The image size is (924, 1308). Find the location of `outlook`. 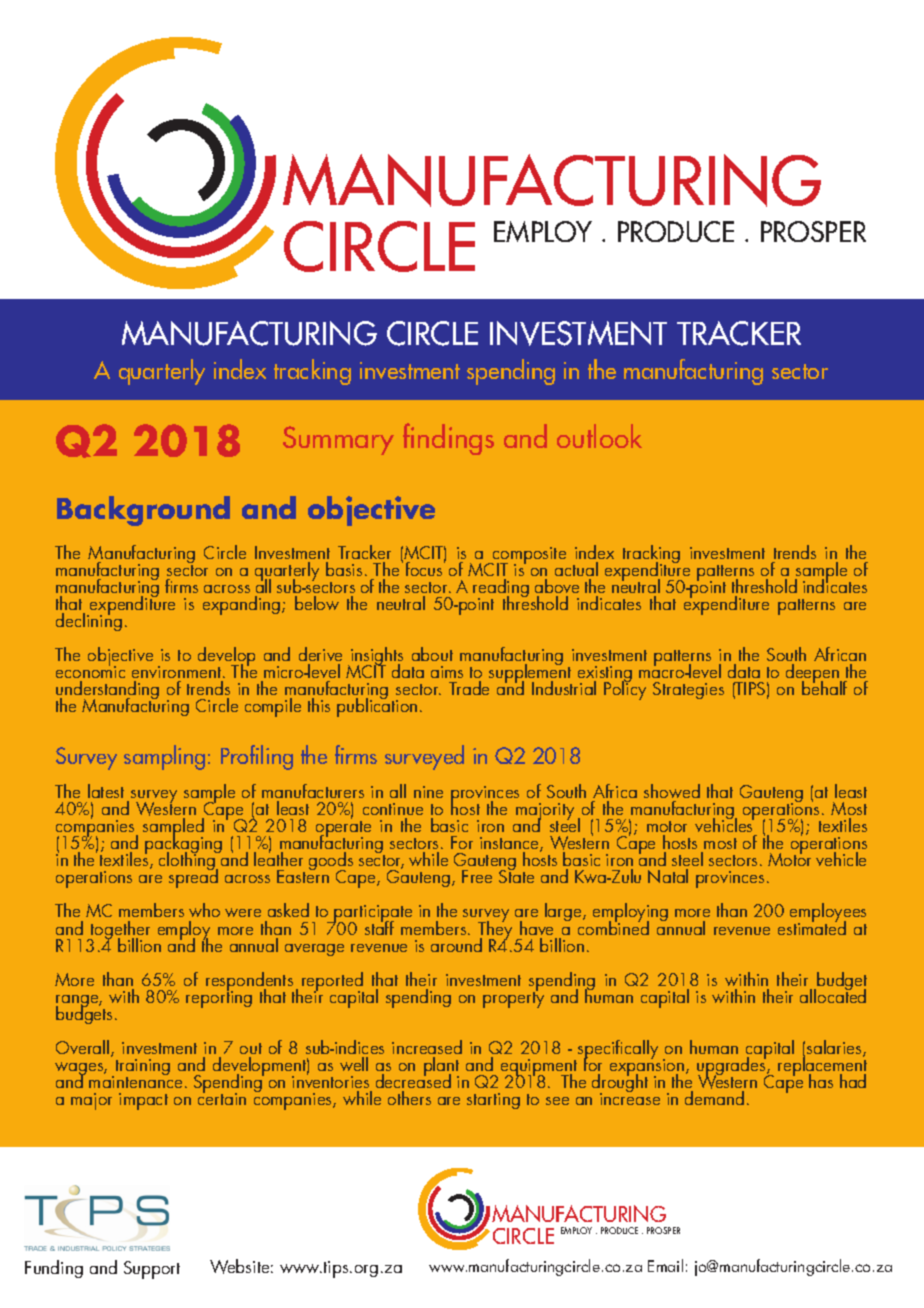

outlook is located at coordinates (599, 436).
